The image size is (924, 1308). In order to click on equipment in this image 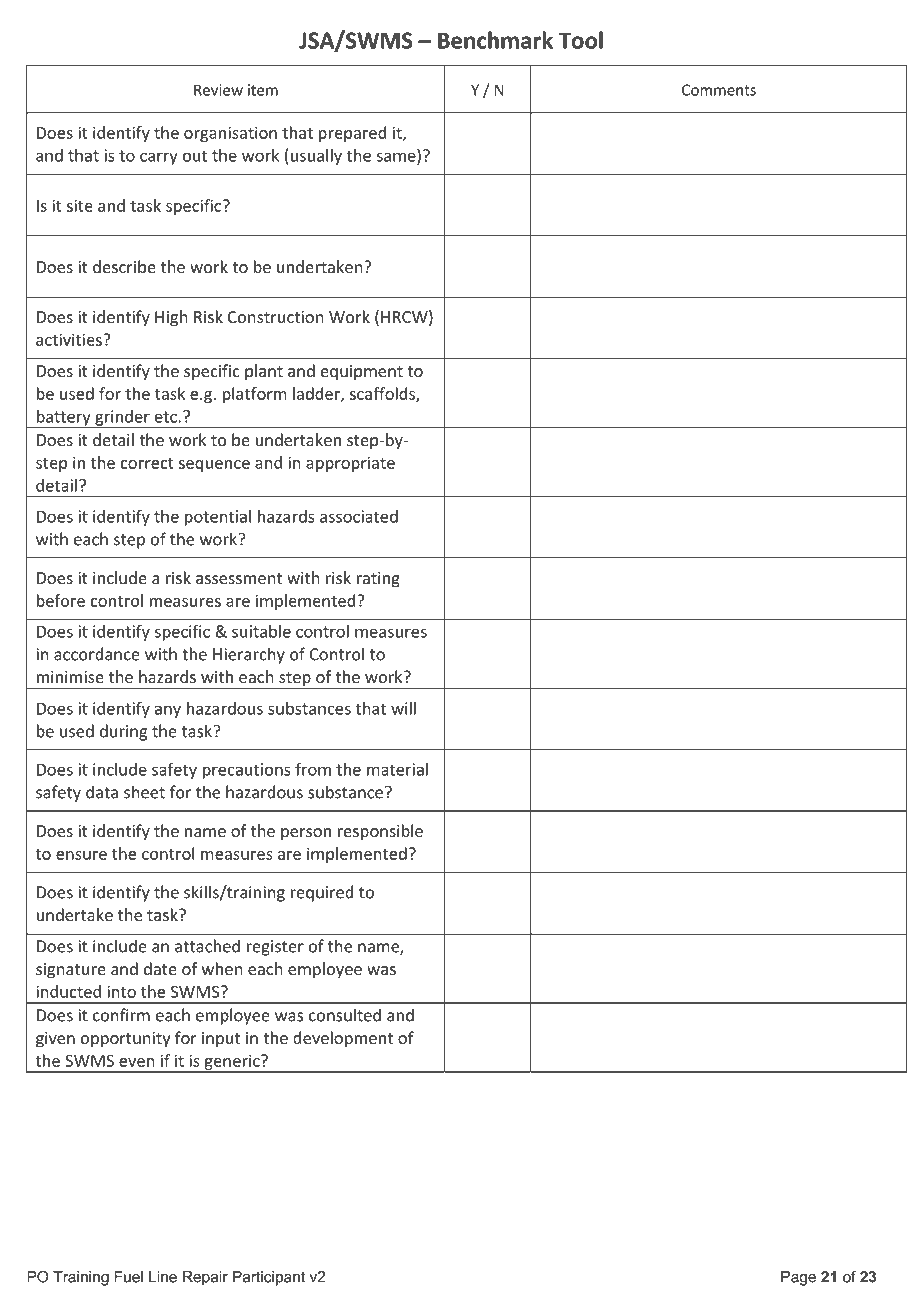, I will do `click(362, 373)`.
